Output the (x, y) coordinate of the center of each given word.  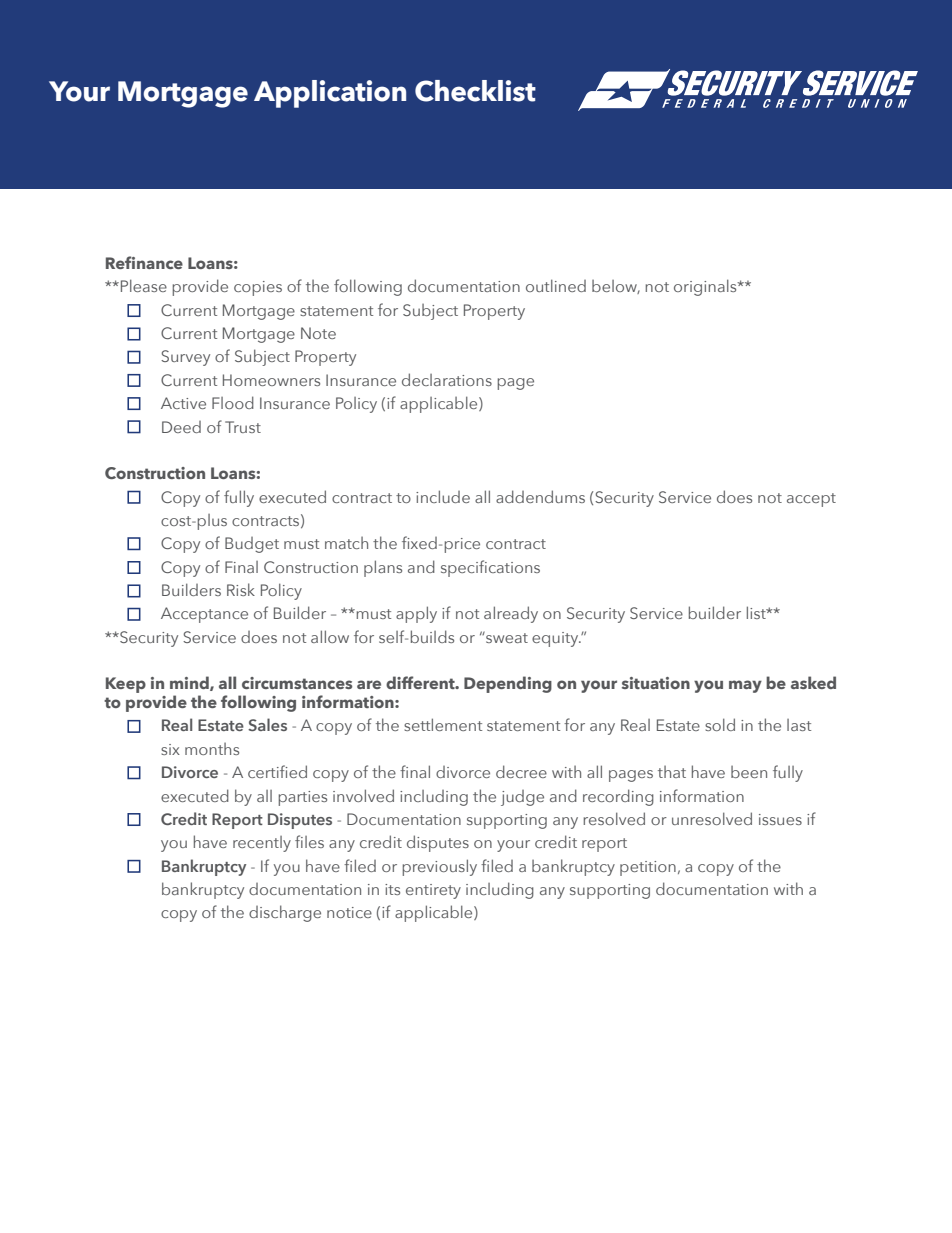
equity (556, 639)
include (443, 496)
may (745, 686)
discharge (285, 913)
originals (706, 287)
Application (330, 94)
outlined (556, 285)
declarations (447, 379)
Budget (252, 545)
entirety (433, 891)
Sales (267, 724)
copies (258, 288)
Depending (508, 684)
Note (318, 333)
